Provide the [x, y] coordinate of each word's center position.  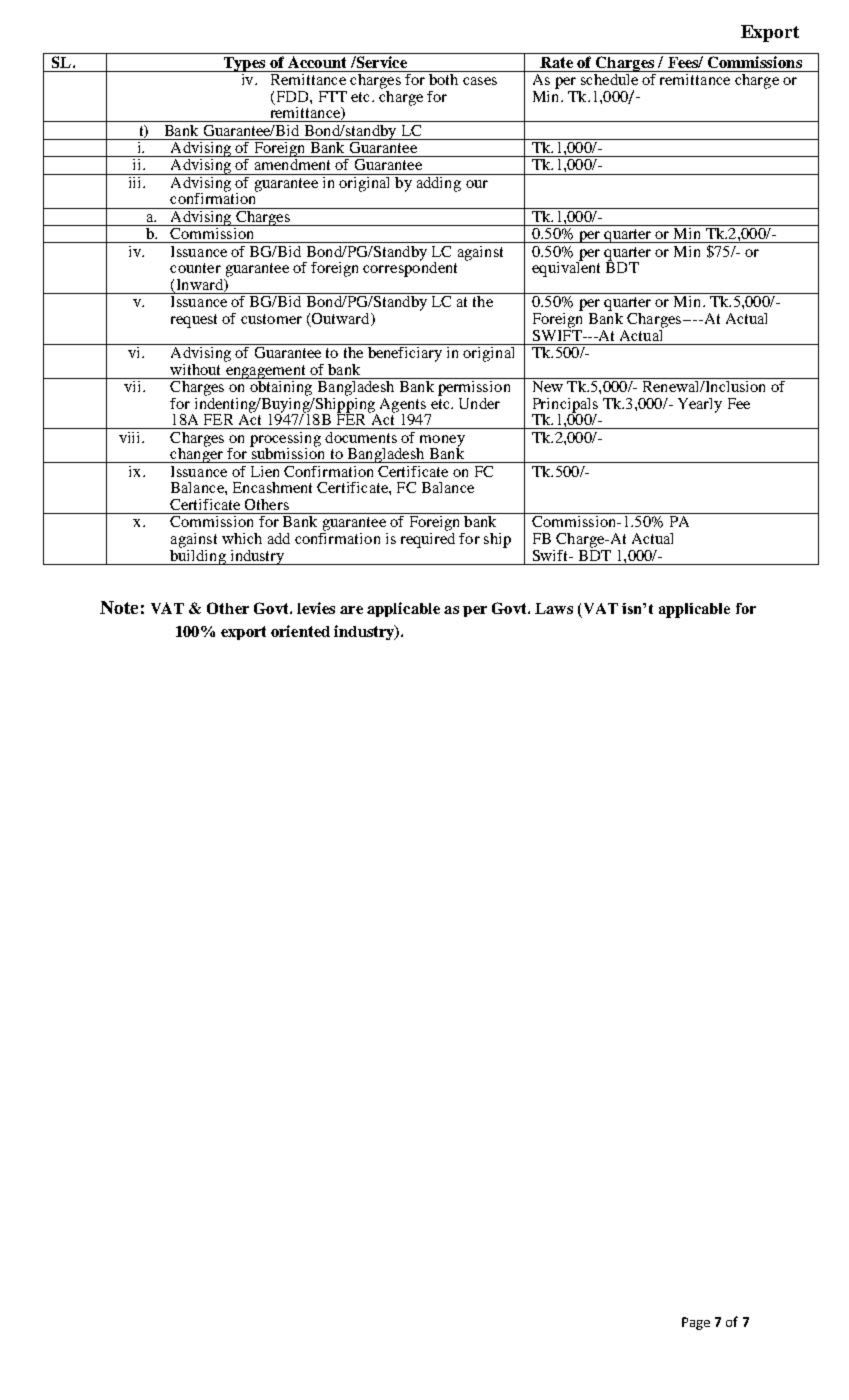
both [443, 78]
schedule [609, 78]
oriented [300, 631]
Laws [554, 608]
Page [696, 1323]
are [351, 610]
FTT [333, 96]
